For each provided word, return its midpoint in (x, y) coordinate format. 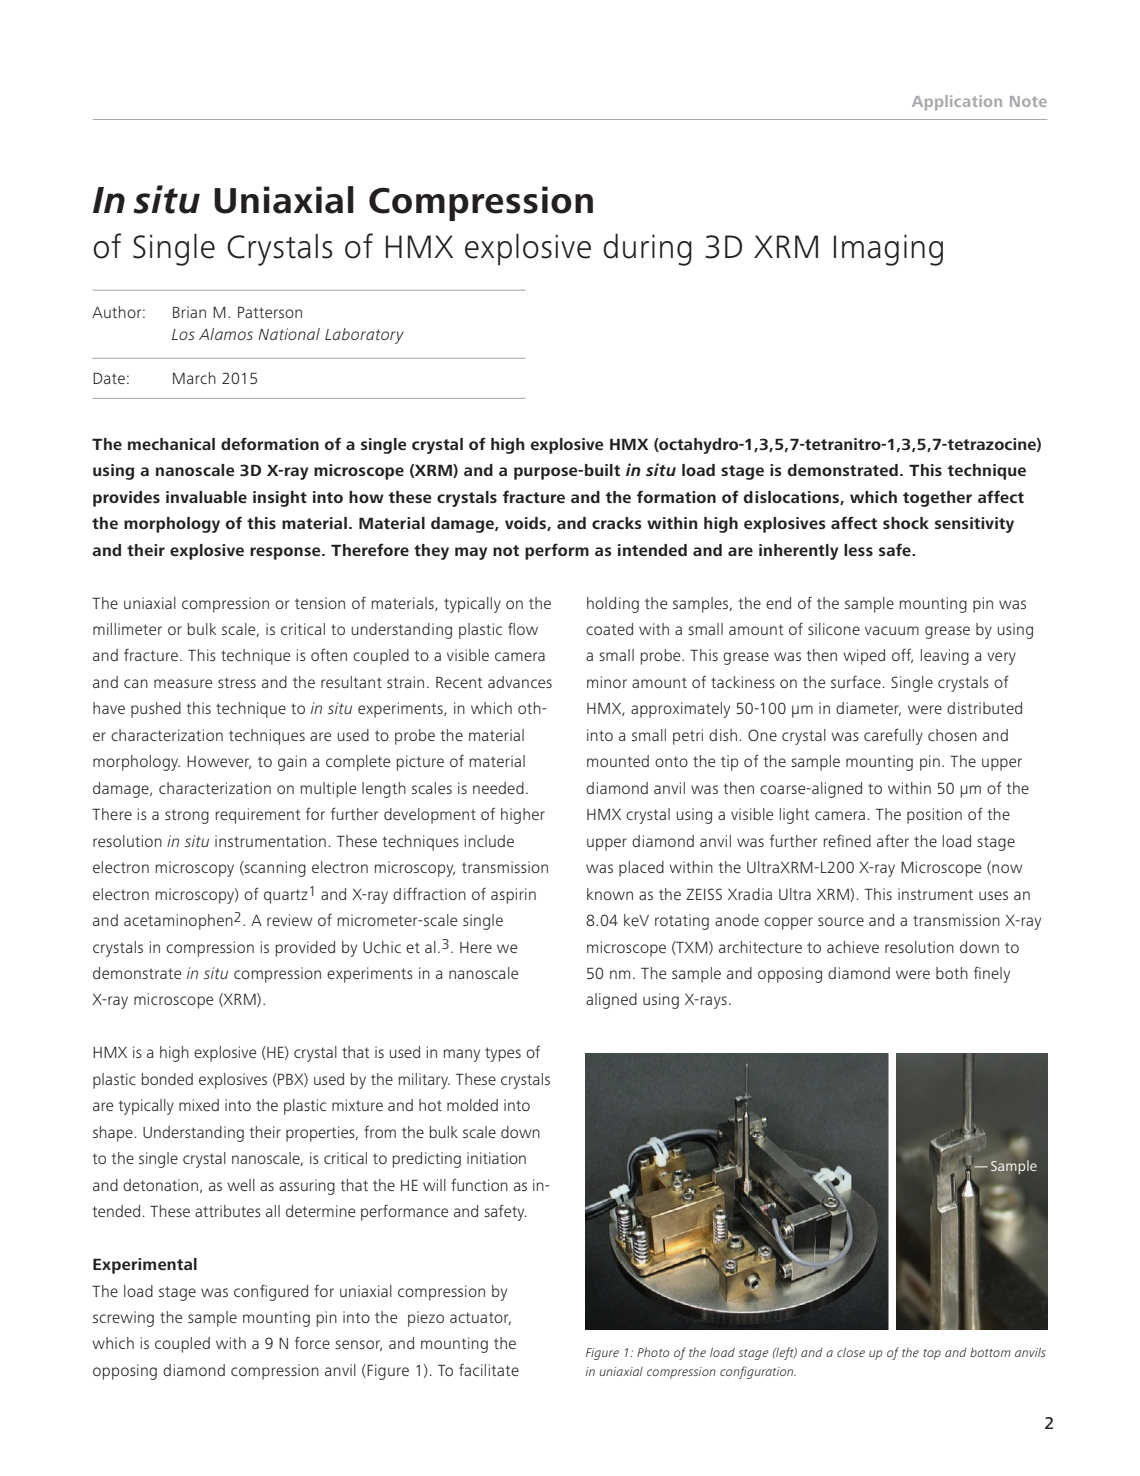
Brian (189, 312)
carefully (893, 736)
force (312, 1342)
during (647, 250)
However (219, 762)
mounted (618, 761)
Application (957, 103)
